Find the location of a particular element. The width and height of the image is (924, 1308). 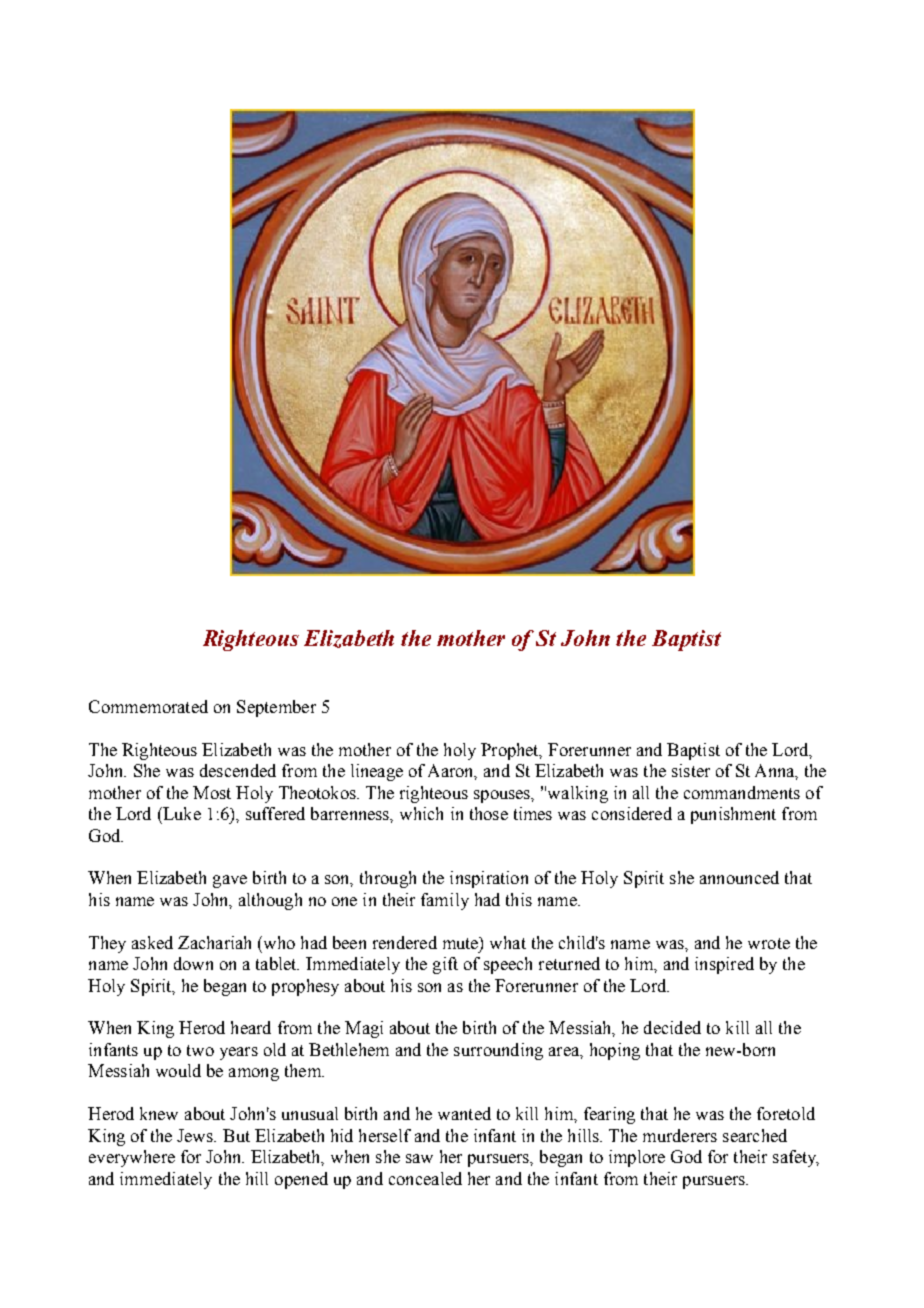

sister is located at coordinates (691, 770).
